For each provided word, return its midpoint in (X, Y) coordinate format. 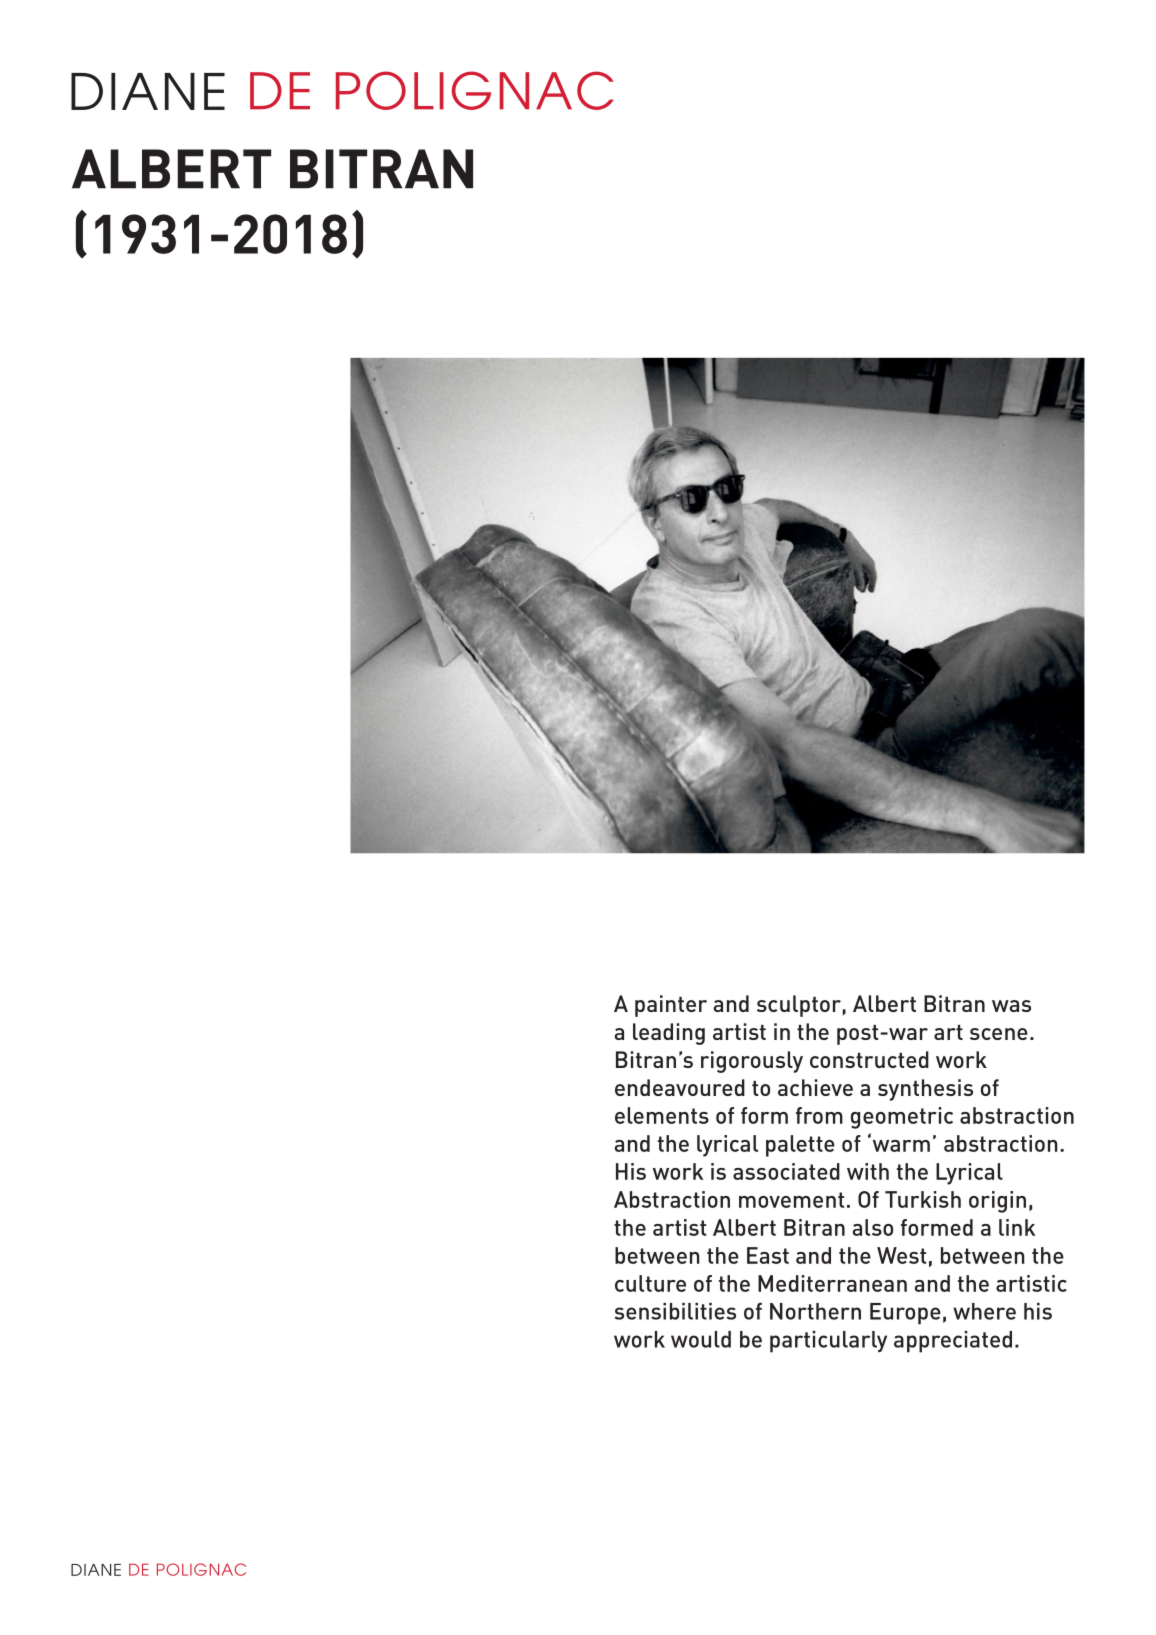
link (1017, 1227)
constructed (869, 1059)
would (701, 1339)
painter (671, 1006)
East (768, 1255)
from (819, 1115)
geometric (902, 1118)
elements (662, 1115)
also (873, 1227)
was (1011, 1006)
